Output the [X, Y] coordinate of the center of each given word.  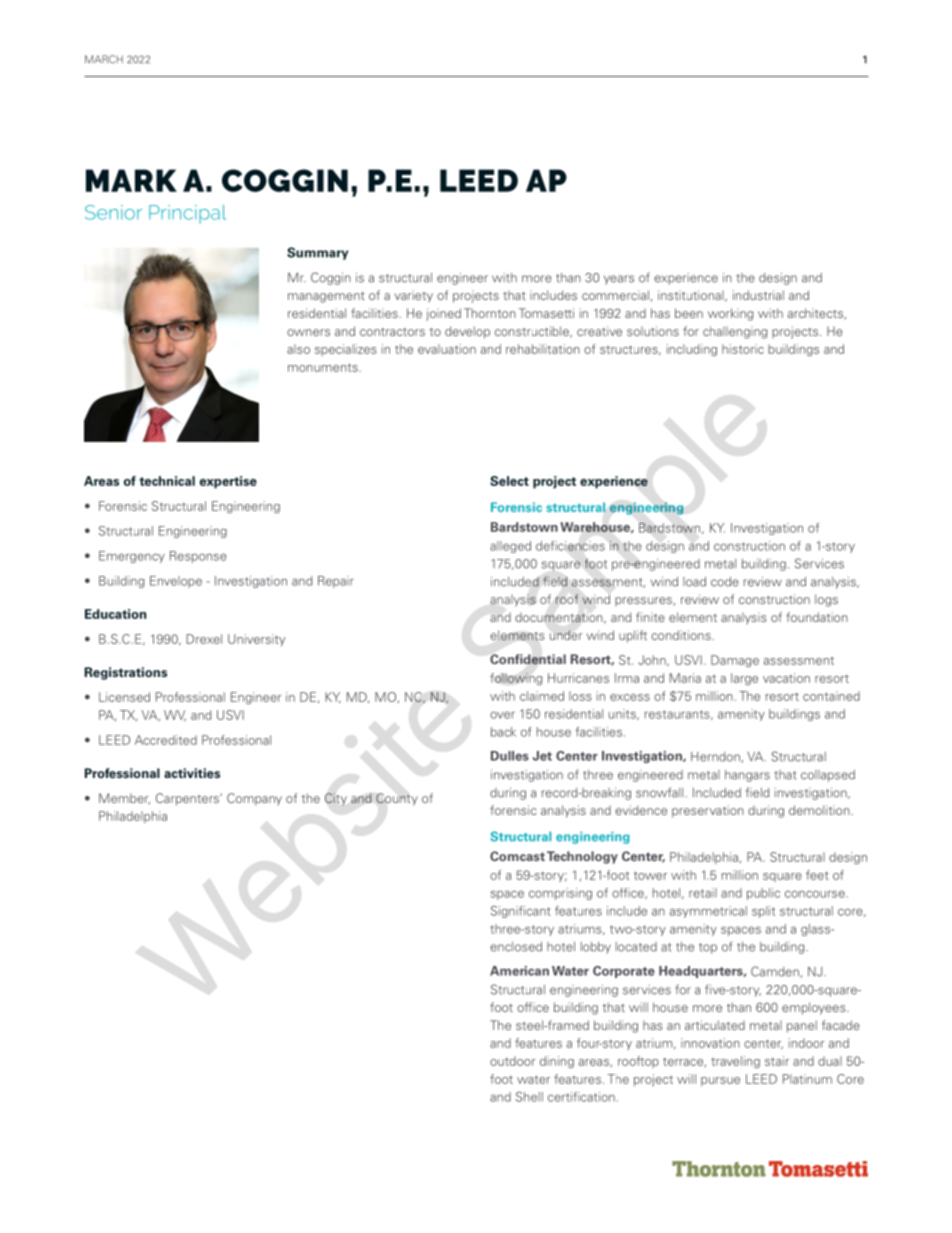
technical [167, 481]
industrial [758, 295]
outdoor [513, 1061]
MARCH [104, 59]
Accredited [166, 740]
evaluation [447, 349]
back [503, 732]
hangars [747, 776]
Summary [317, 253]
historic [743, 349]
